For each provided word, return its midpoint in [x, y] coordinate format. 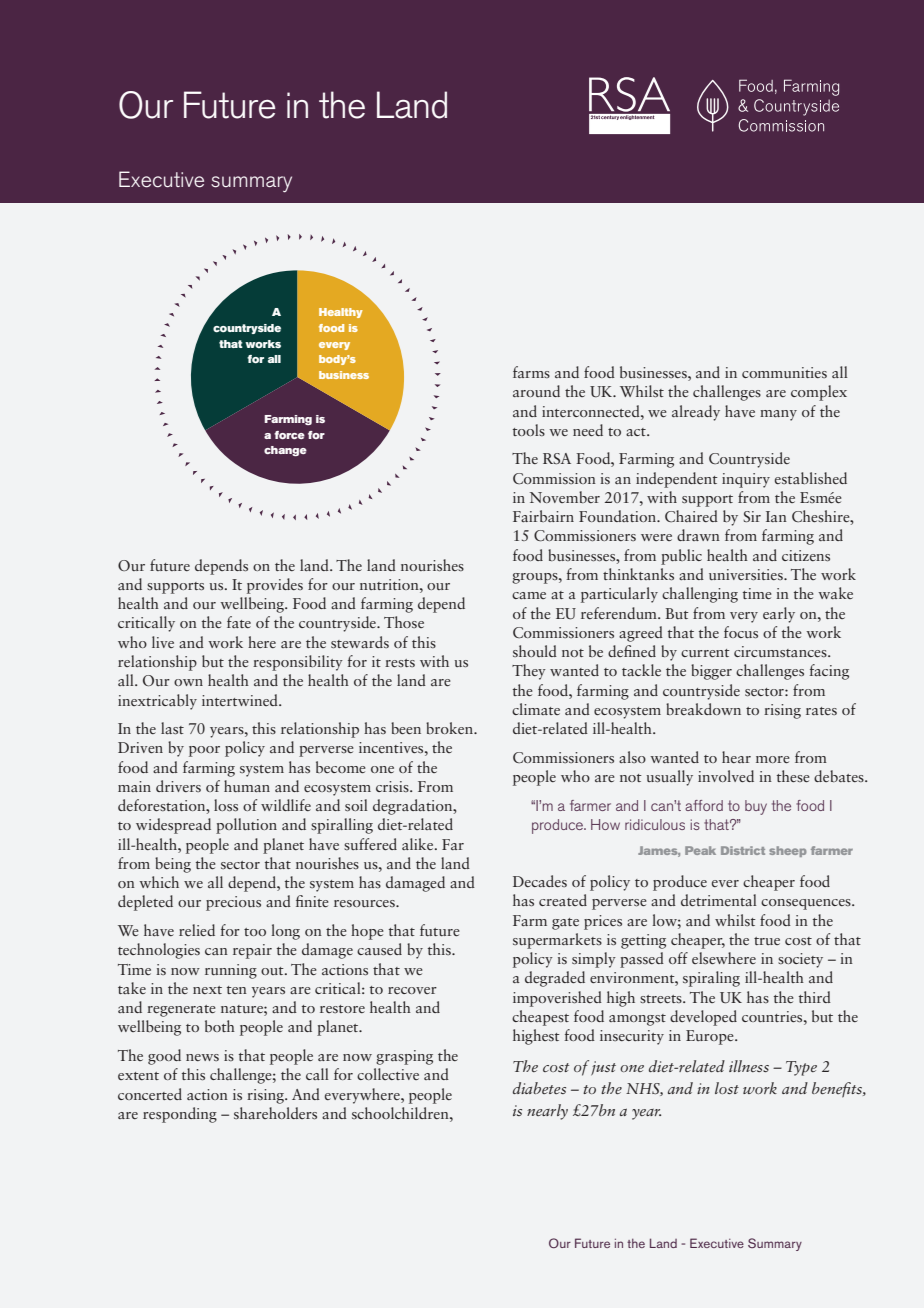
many [778, 415]
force [289, 435]
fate [239, 622]
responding [180, 1115]
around [536, 391]
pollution [246, 826]
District [743, 850]
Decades [540, 881]
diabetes [539, 1088]
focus [741, 632]
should [535, 651]
